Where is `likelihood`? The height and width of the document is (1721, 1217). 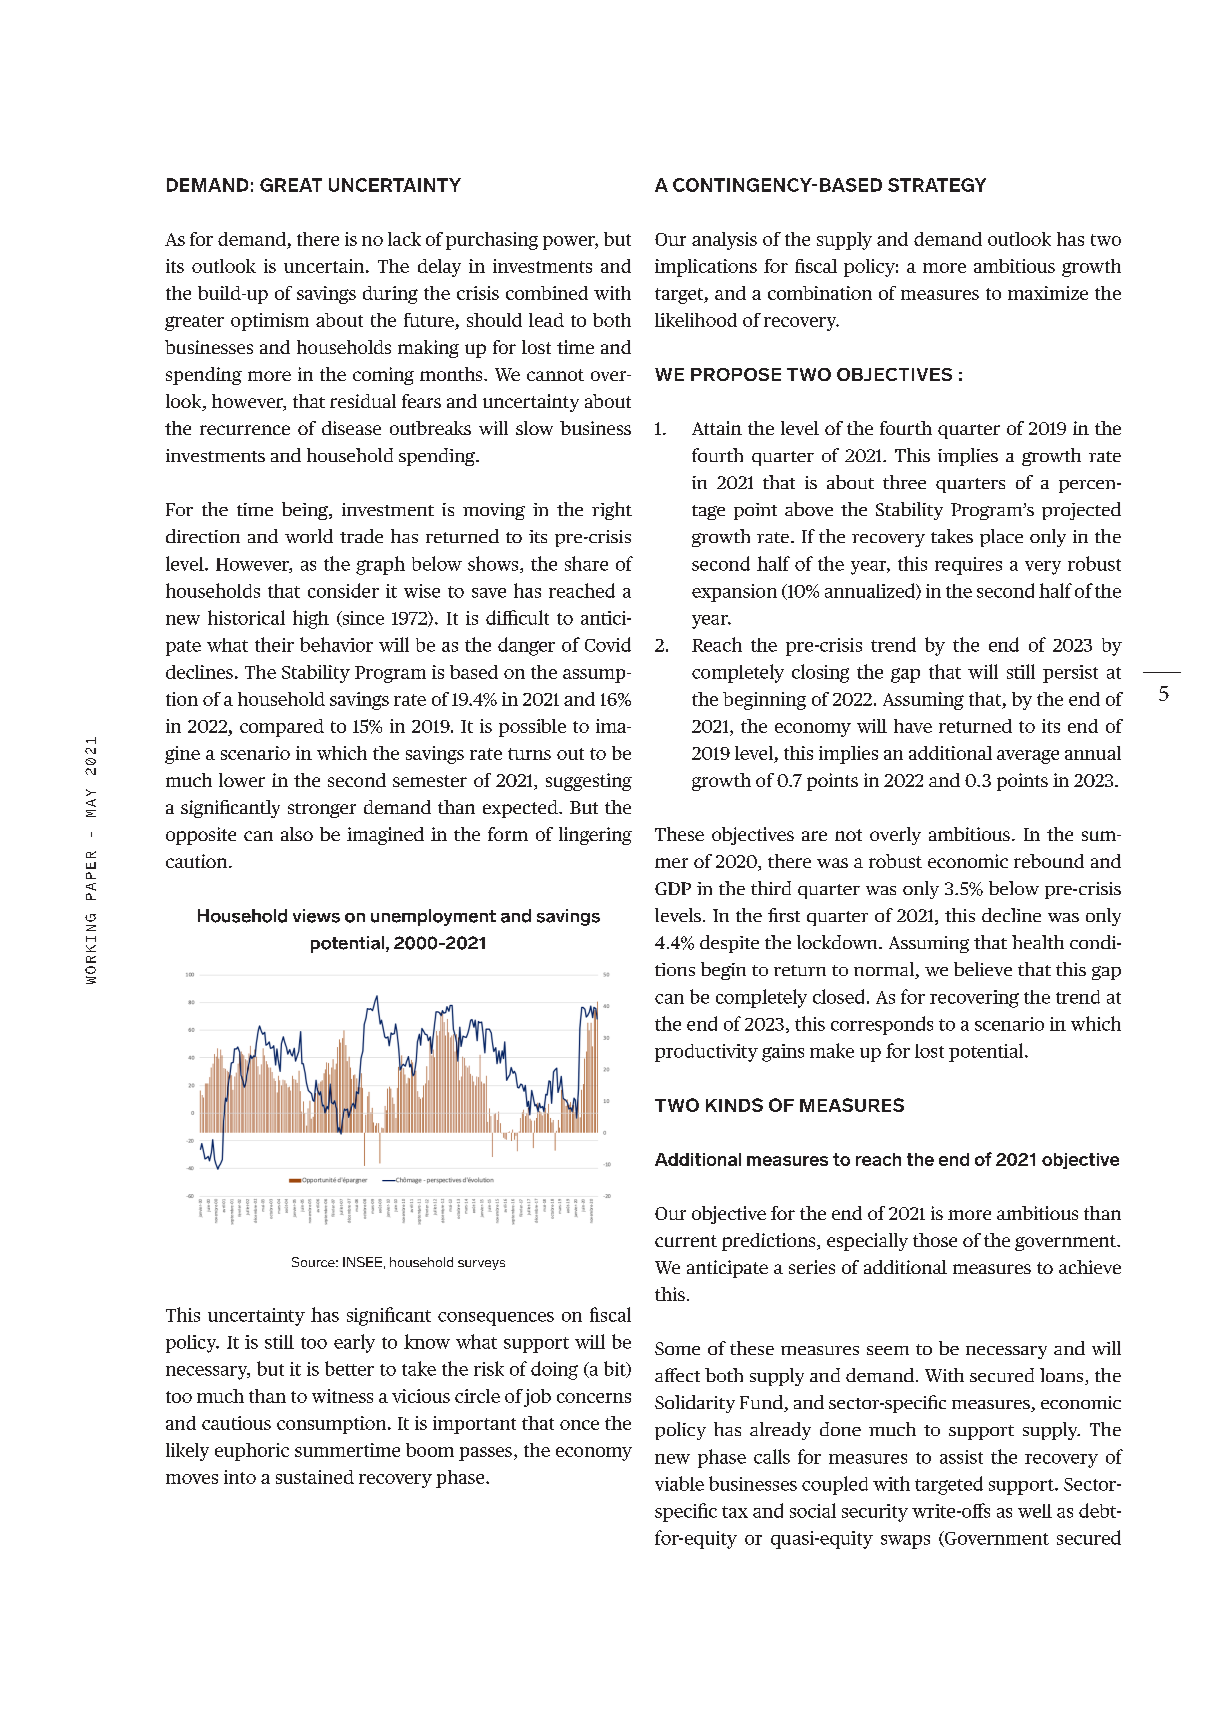 likelihood is located at coordinates (696, 320).
